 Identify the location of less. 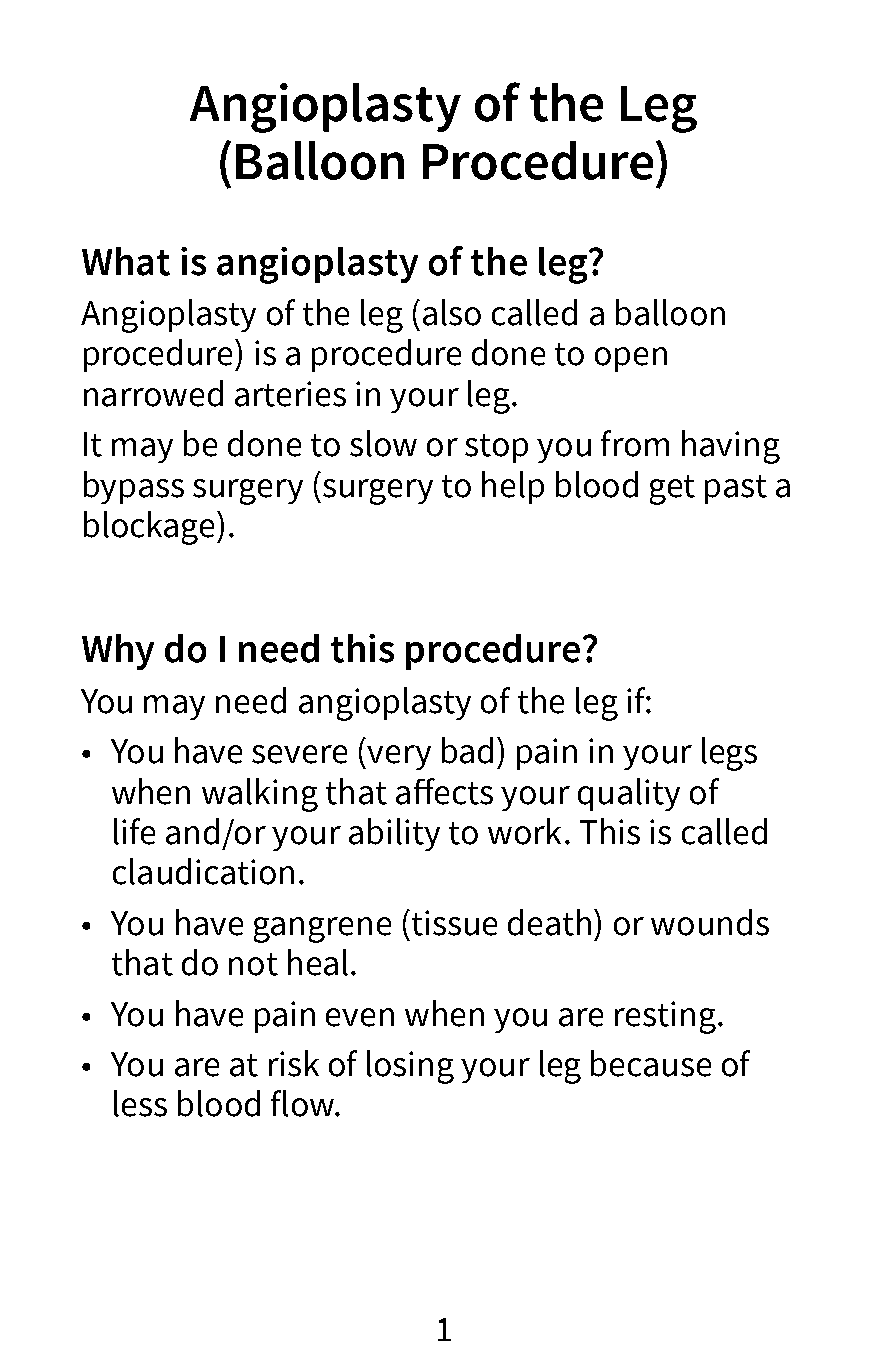
(140, 1103).
